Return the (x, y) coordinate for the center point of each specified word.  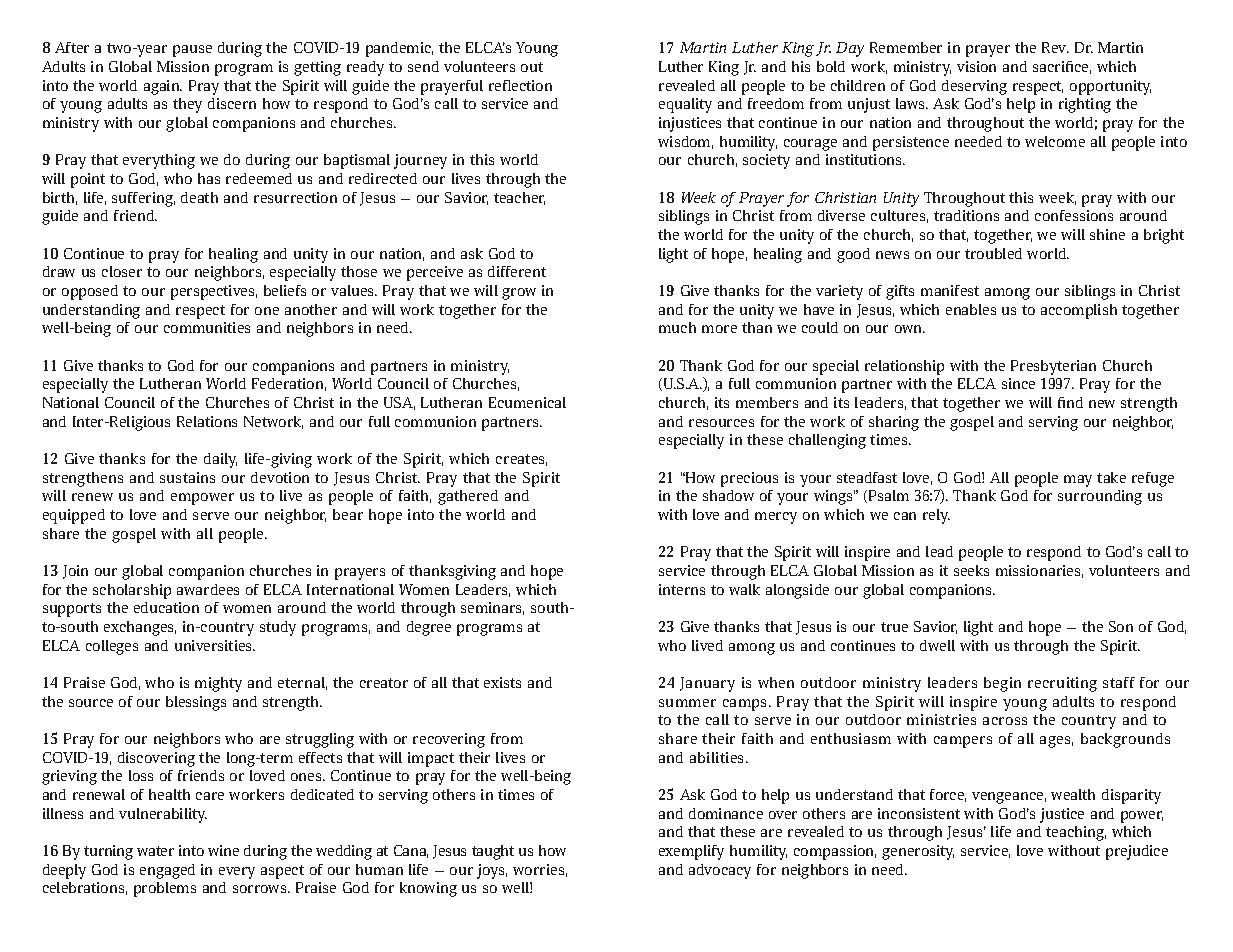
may (1078, 481)
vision (976, 66)
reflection (520, 85)
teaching (1076, 833)
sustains (187, 477)
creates (521, 460)
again (163, 87)
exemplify (691, 852)
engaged (167, 871)
